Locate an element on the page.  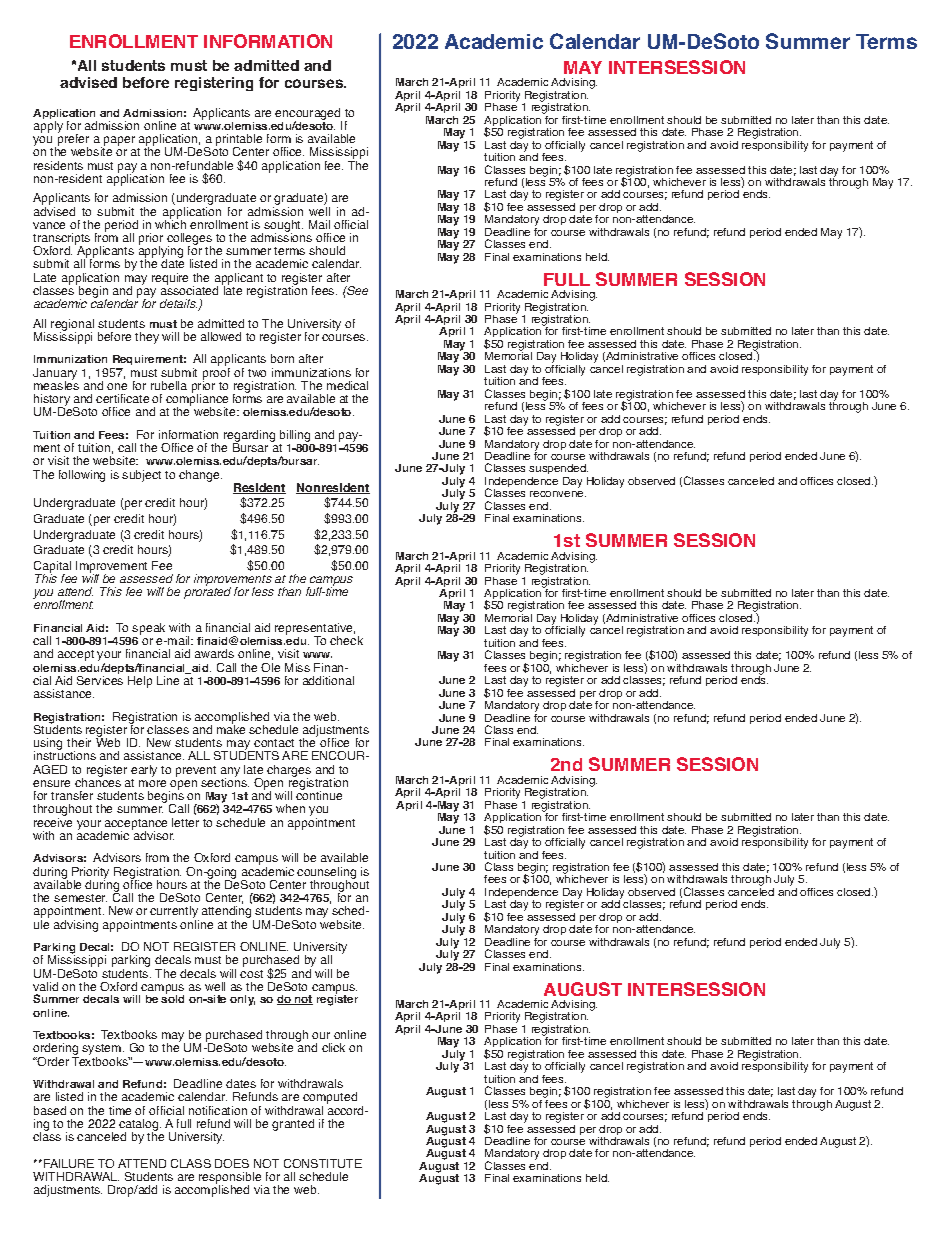
paper is located at coordinates (119, 142).
